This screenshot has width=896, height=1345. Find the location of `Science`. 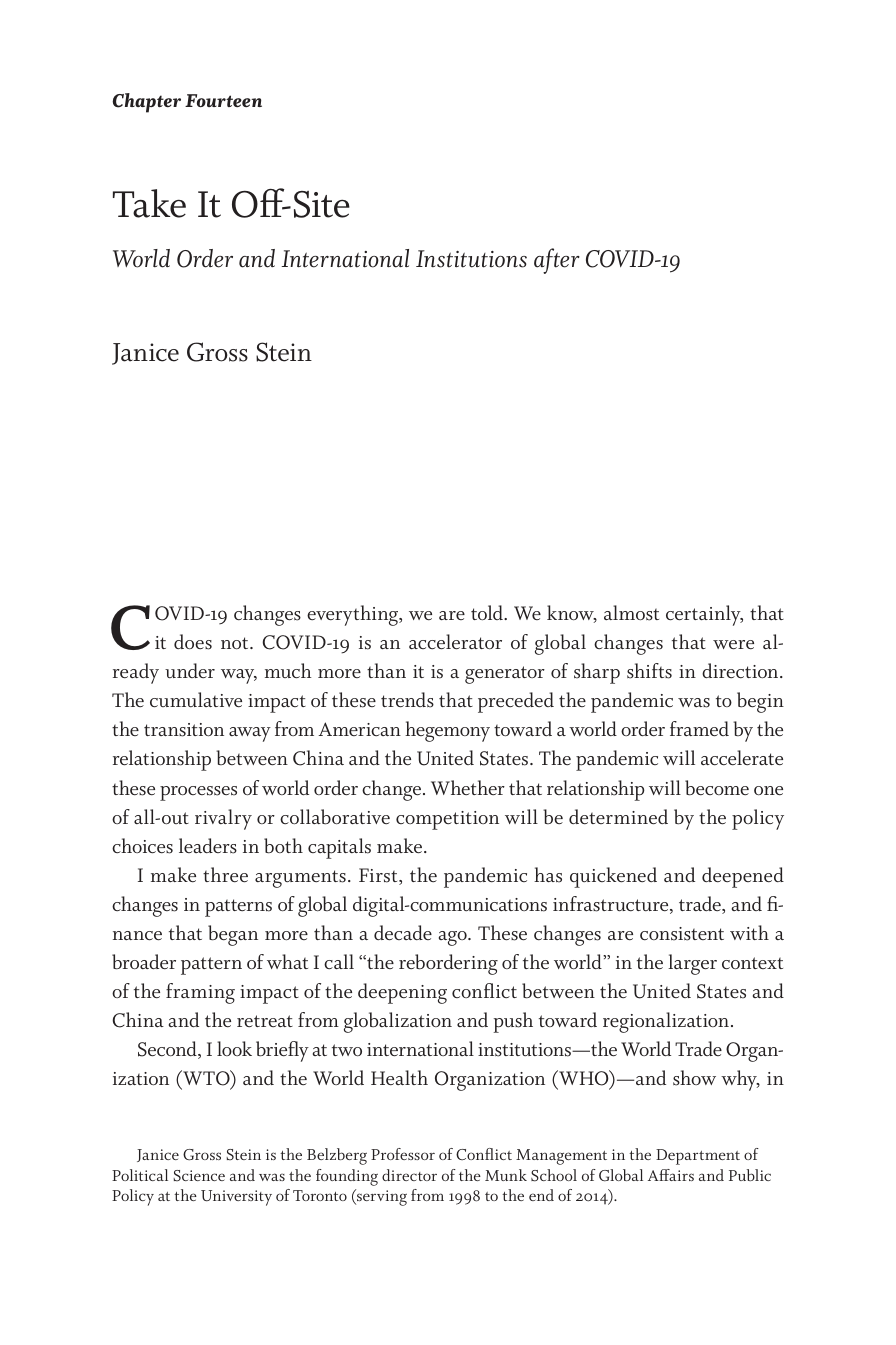

Science is located at coordinates (199, 1176).
